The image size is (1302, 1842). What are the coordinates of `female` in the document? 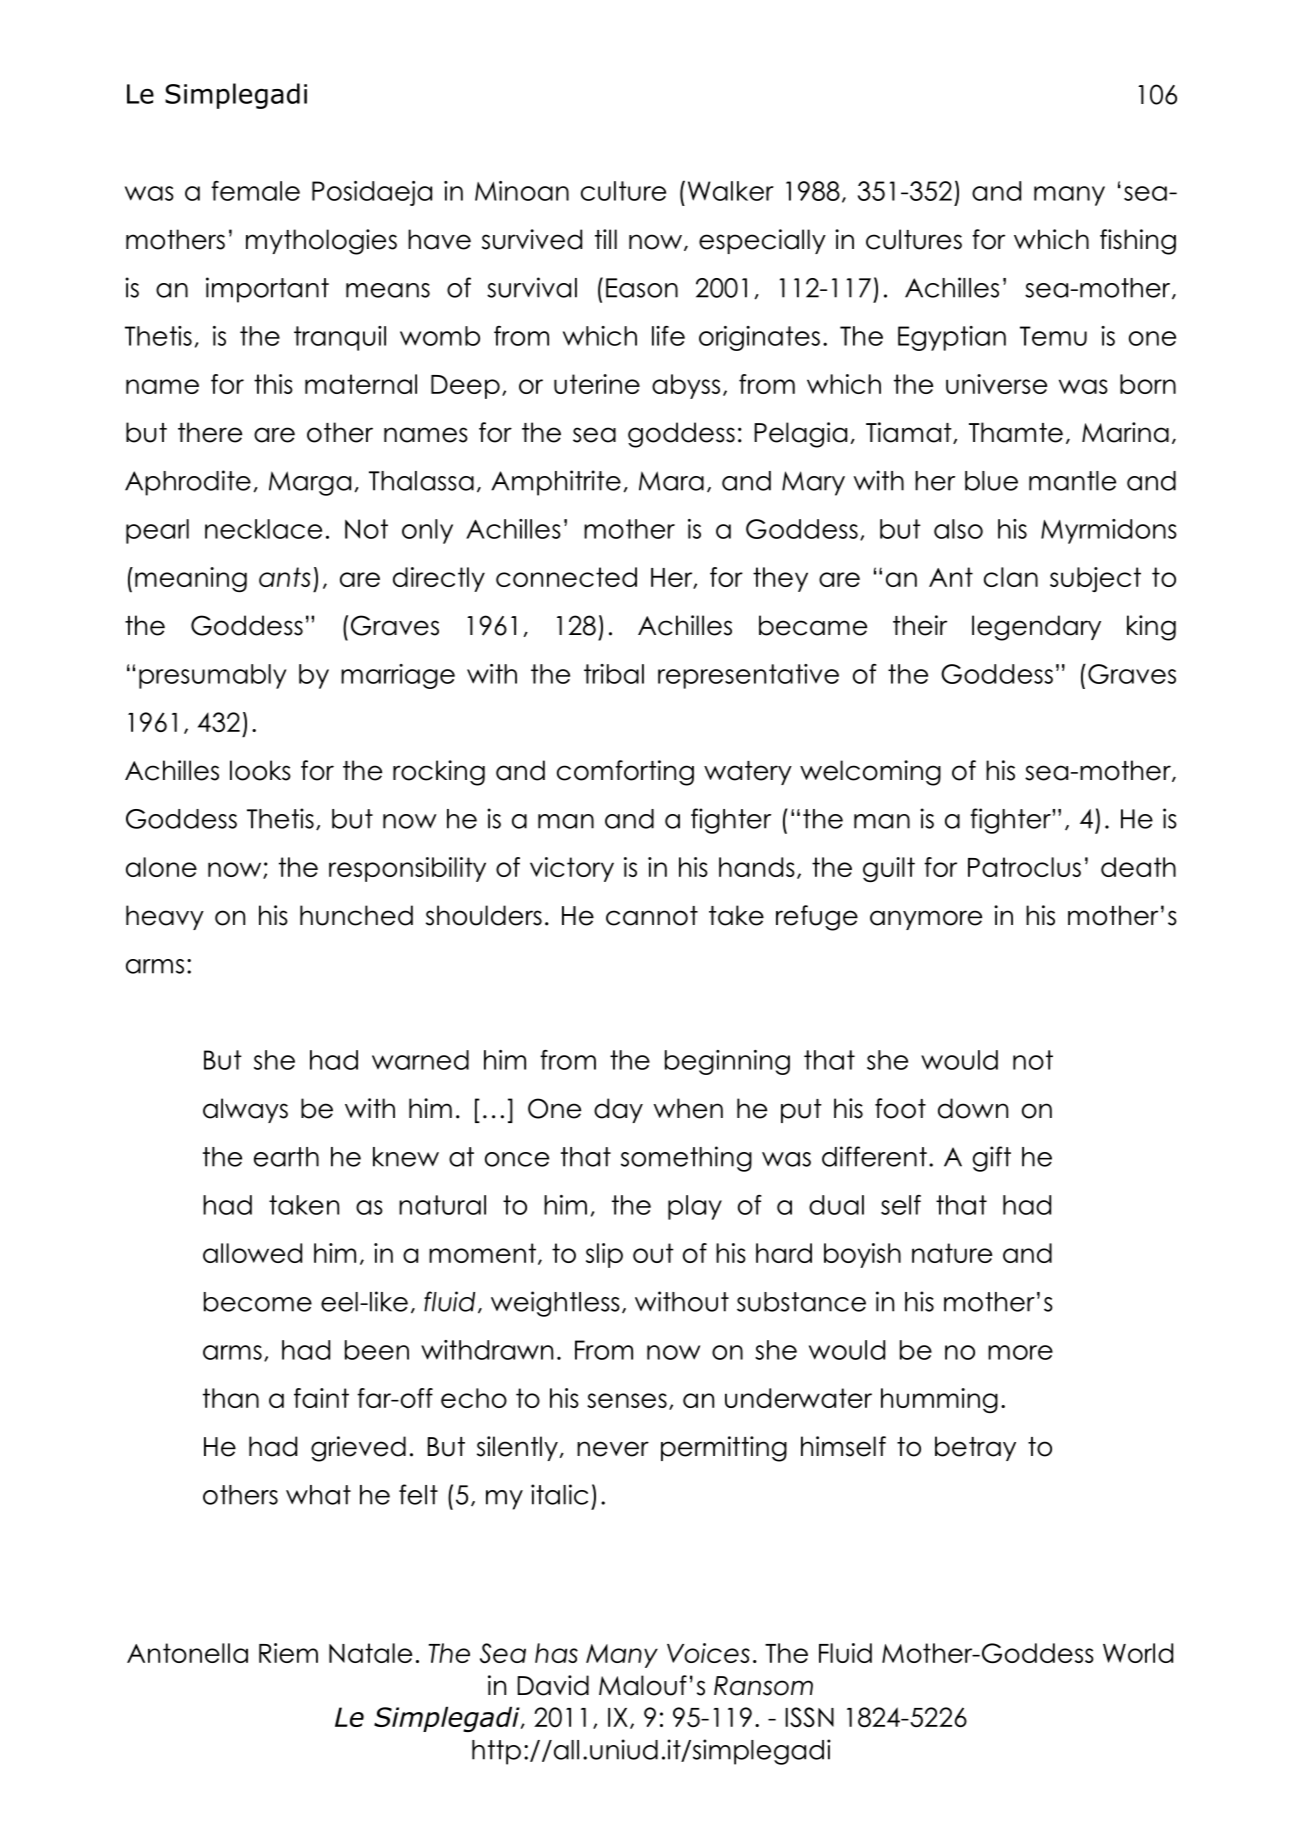 It's located at (255, 191).
